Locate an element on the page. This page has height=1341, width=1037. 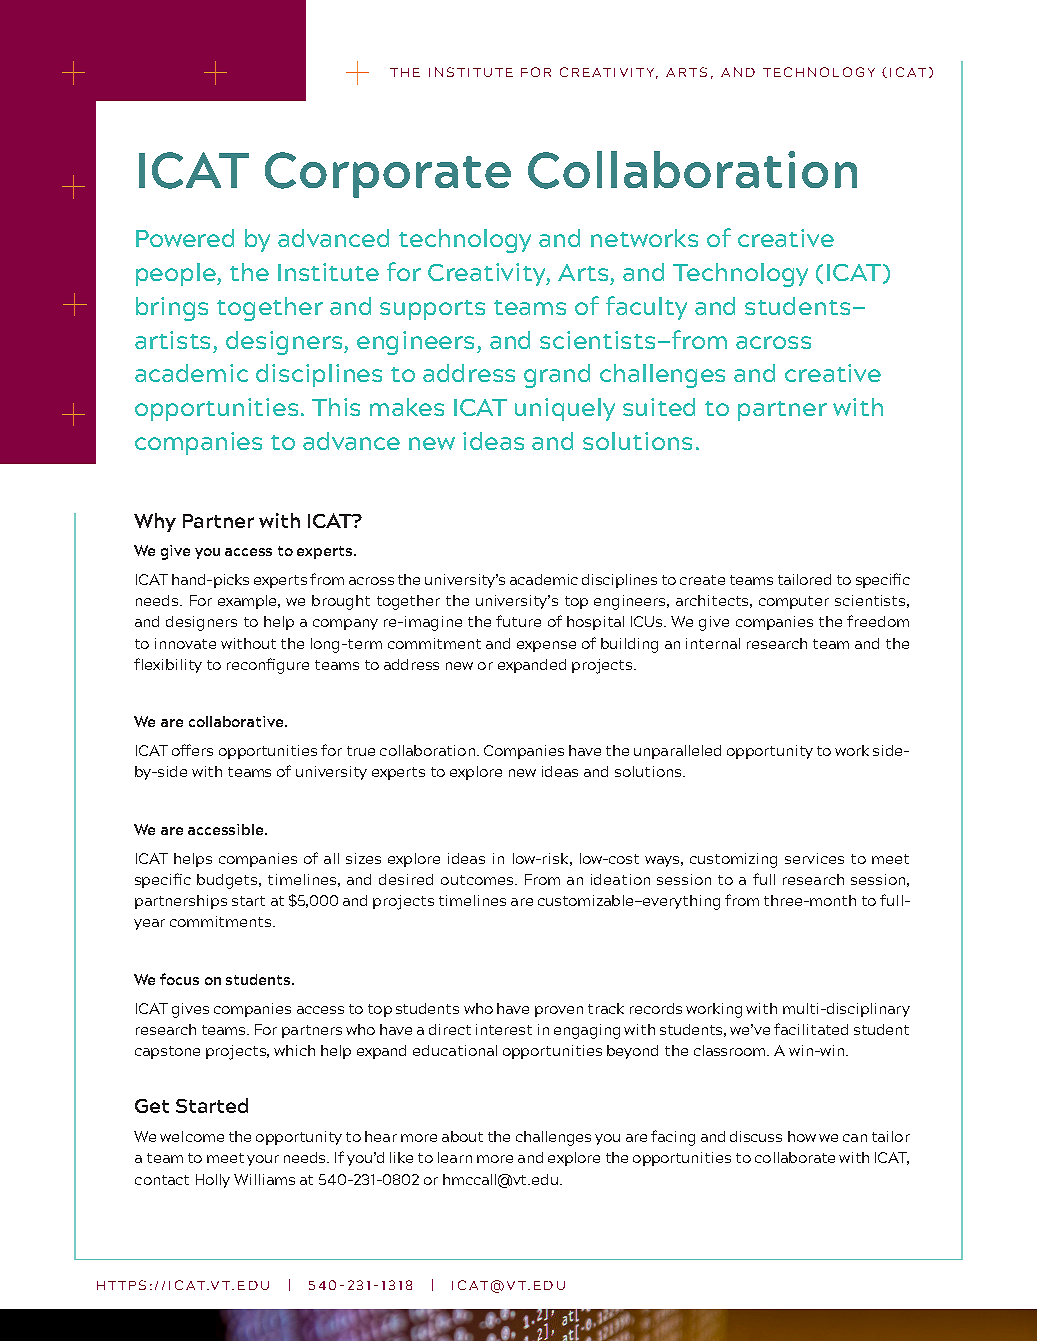
outcomes is located at coordinates (478, 880).
